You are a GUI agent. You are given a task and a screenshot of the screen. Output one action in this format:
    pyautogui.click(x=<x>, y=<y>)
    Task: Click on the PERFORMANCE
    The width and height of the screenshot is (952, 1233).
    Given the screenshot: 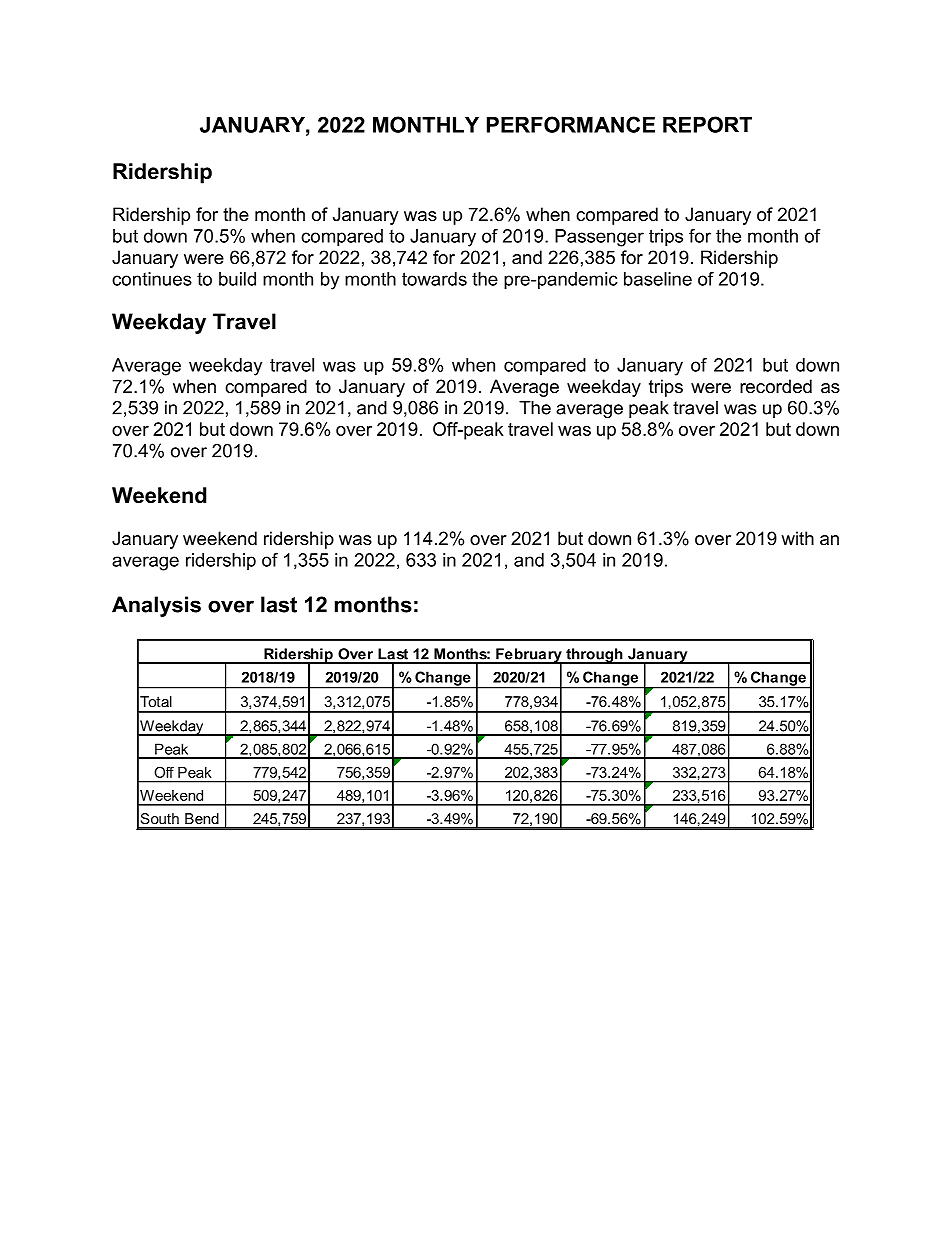 What is the action you would take?
    pyautogui.click(x=571, y=124)
